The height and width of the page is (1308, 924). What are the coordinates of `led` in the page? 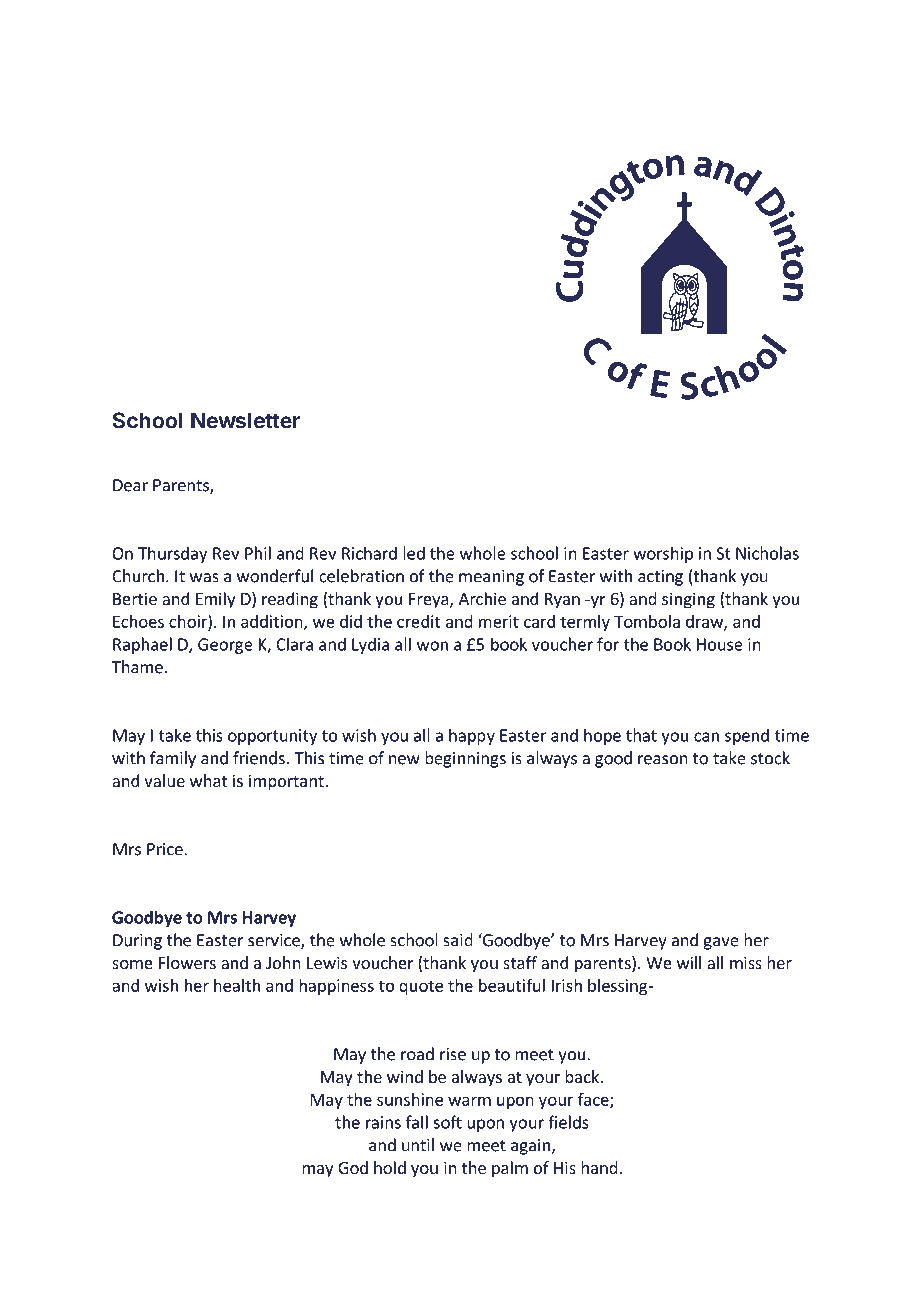 It's located at (414, 553).
